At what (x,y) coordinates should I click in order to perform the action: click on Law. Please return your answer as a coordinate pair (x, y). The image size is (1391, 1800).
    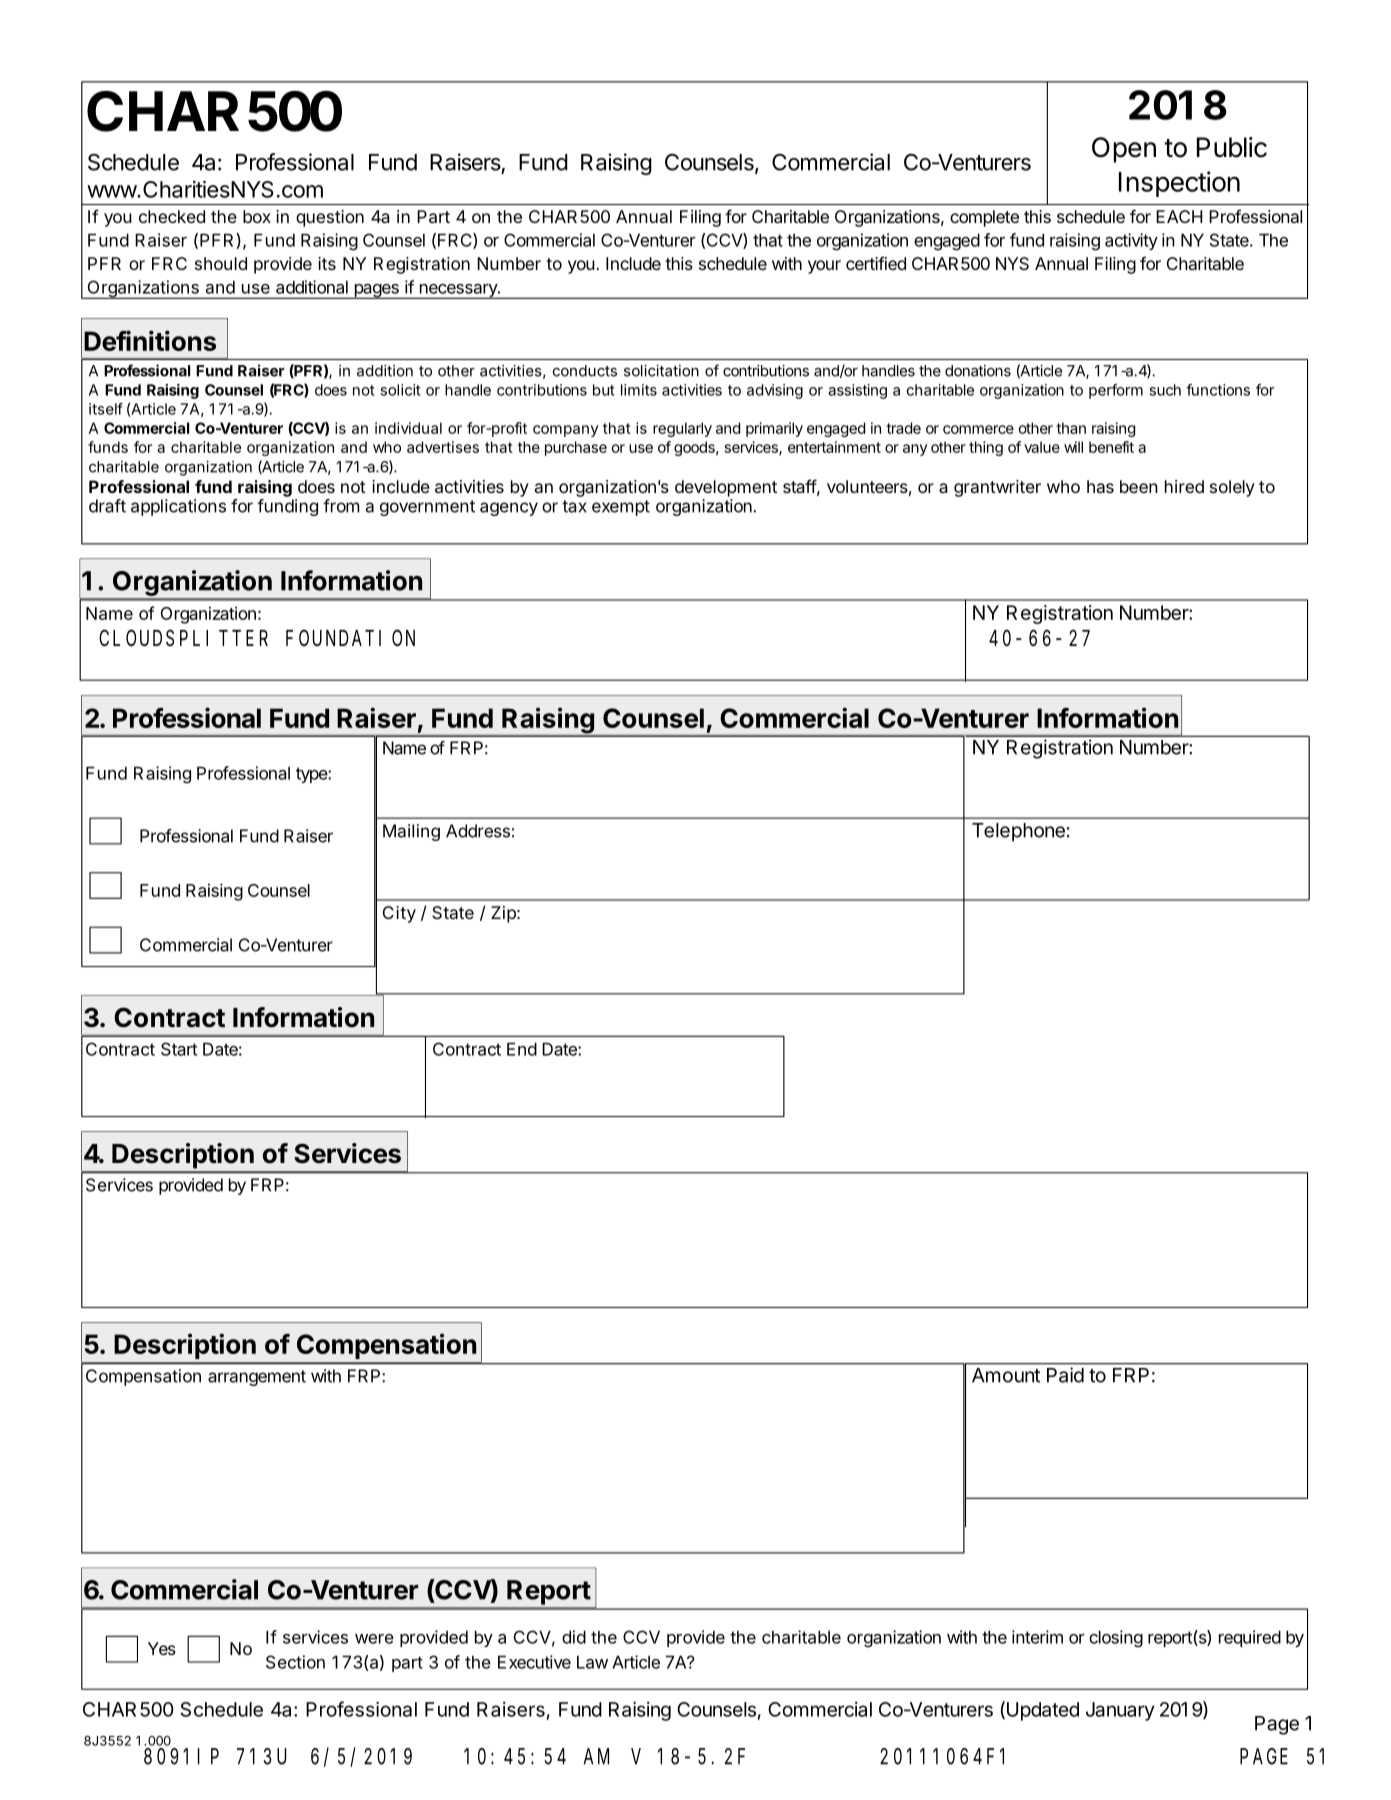
    Looking at the image, I should click on (592, 1662).
